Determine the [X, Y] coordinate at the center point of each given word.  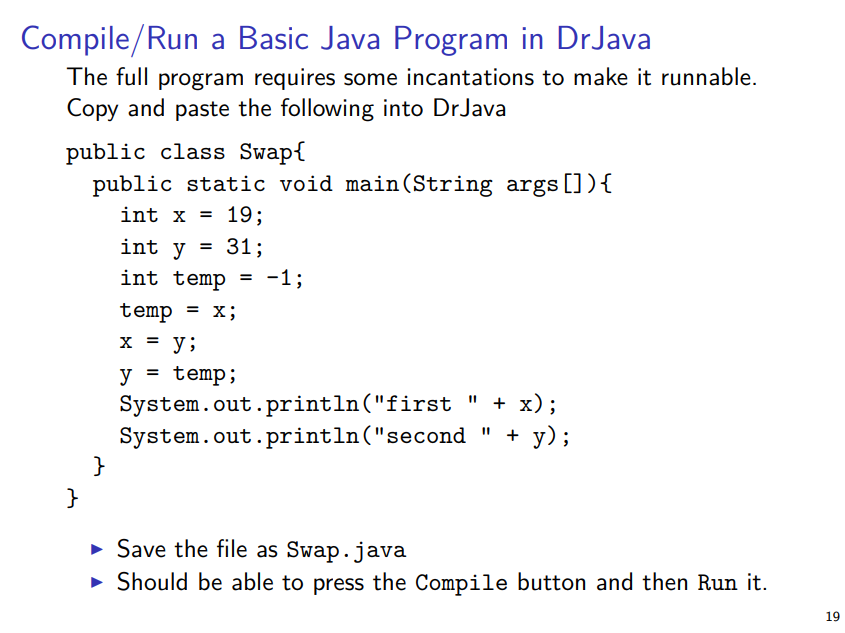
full [131, 76]
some [370, 79]
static [226, 183]
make [601, 76]
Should [152, 581]
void [306, 183]
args [532, 188]
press [339, 586]
